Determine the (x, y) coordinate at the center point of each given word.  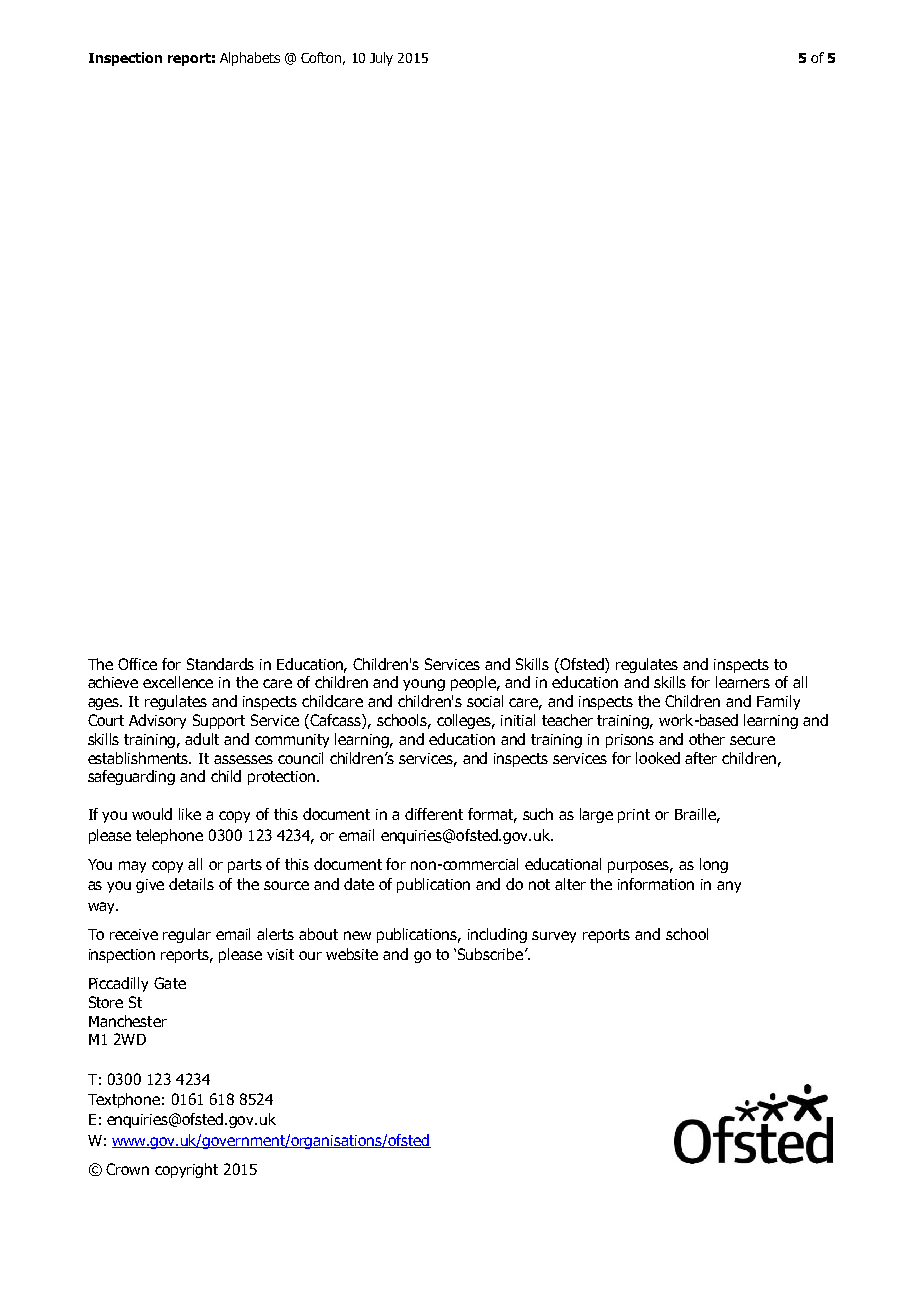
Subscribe (492, 954)
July (381, 59)
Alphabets (250, 59)
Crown (127, 1169)
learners (743, 682)
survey (554, 937)
